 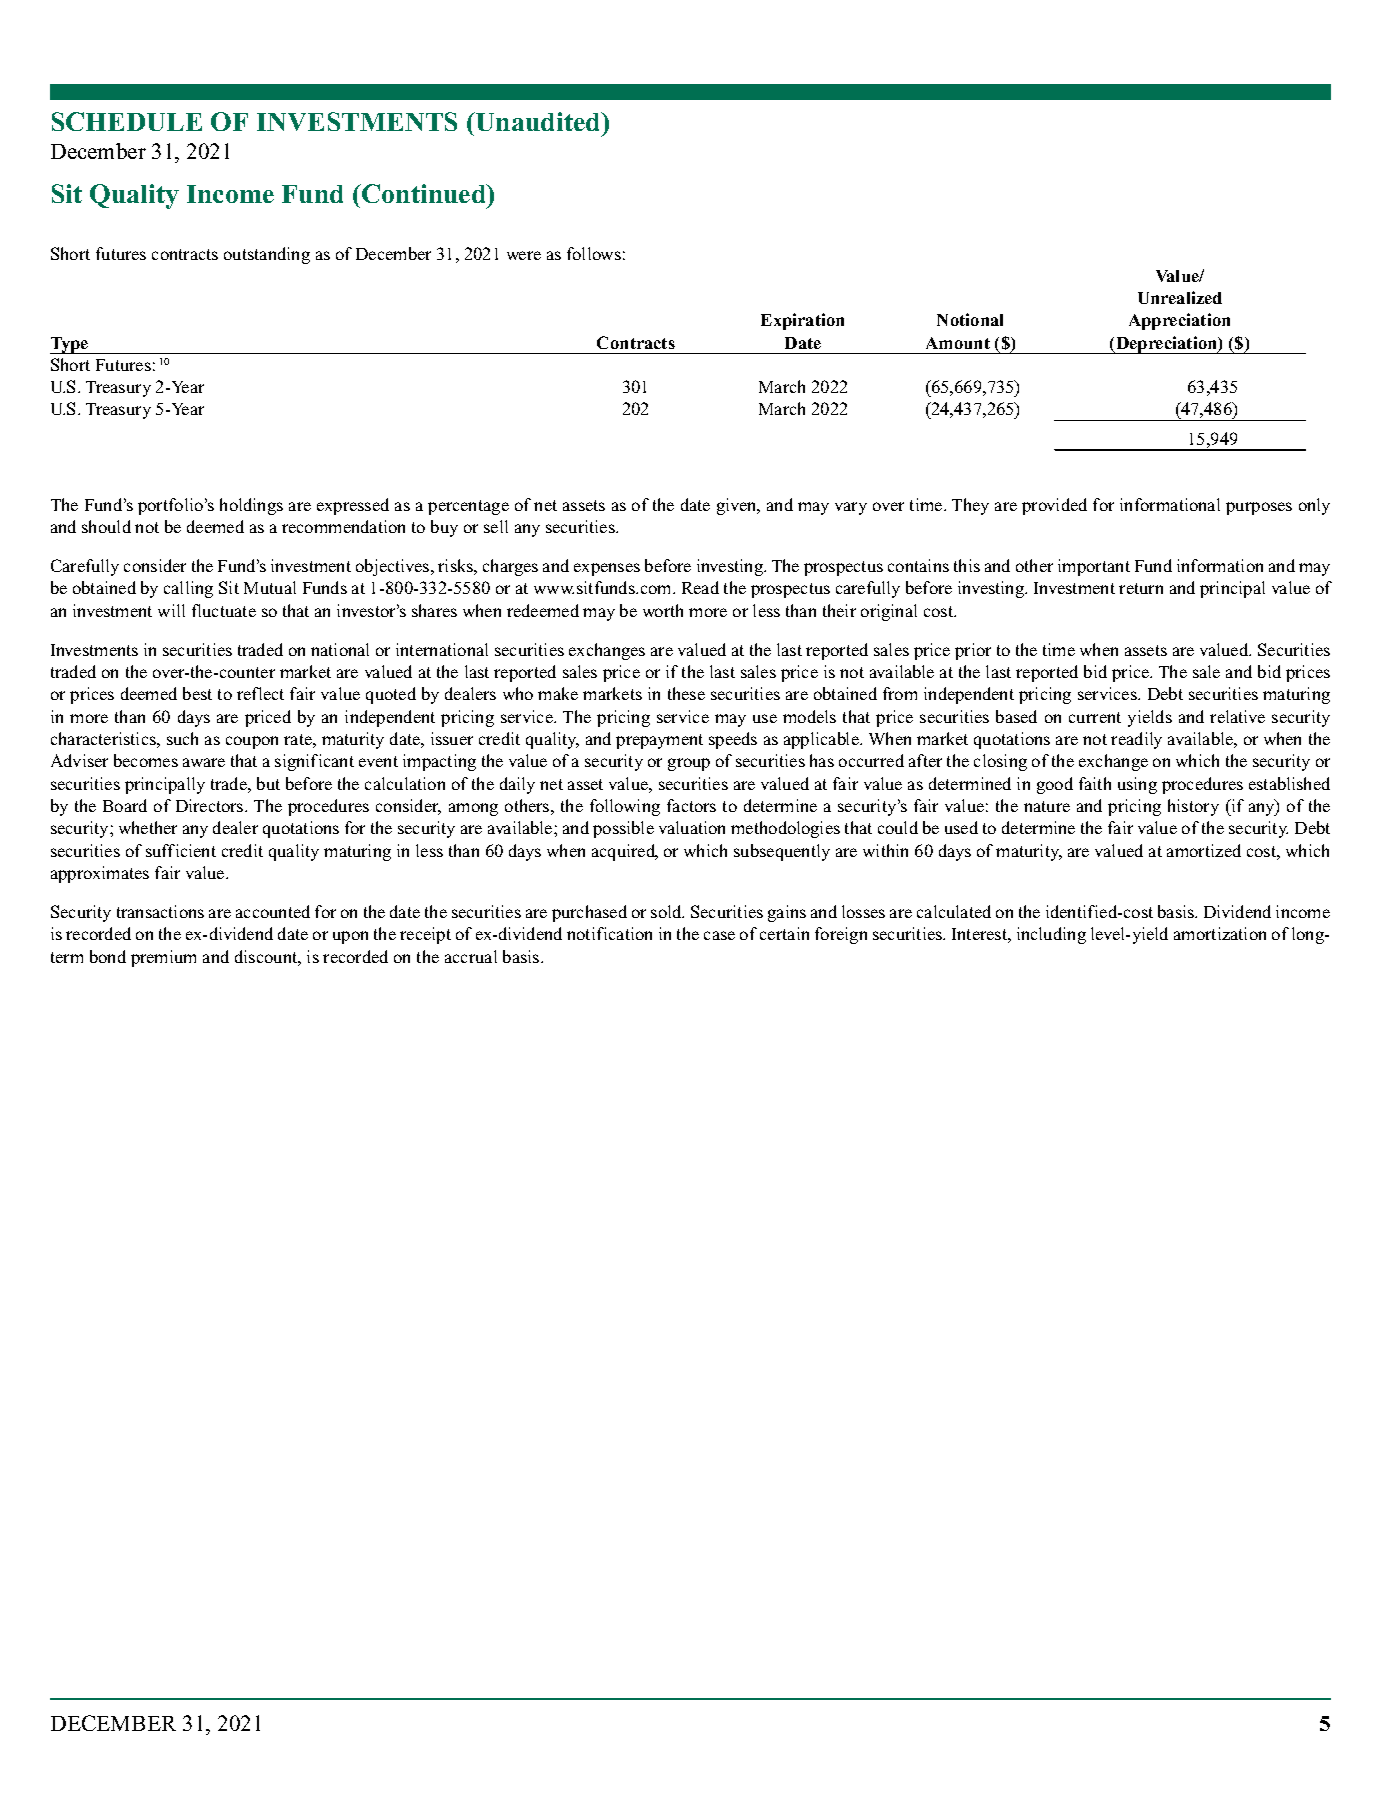 I want to click on SCHEDULE, so click(x=127, y=121).
